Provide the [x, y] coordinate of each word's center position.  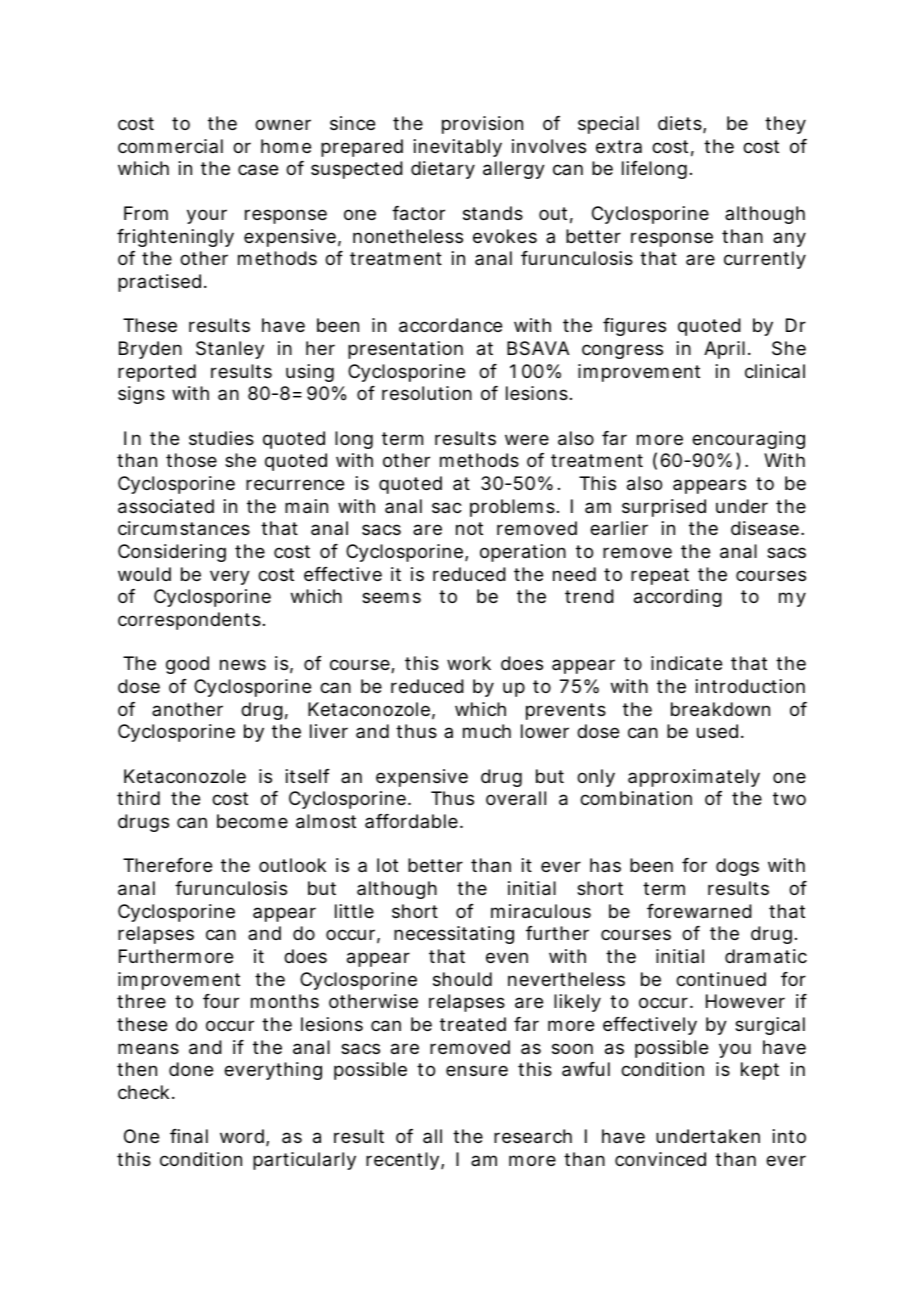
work [469, 663]
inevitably [458, 148]
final [189, 1136]
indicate [686, 663]
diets [681, 124]
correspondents [189, 621]
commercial [170, 146]
